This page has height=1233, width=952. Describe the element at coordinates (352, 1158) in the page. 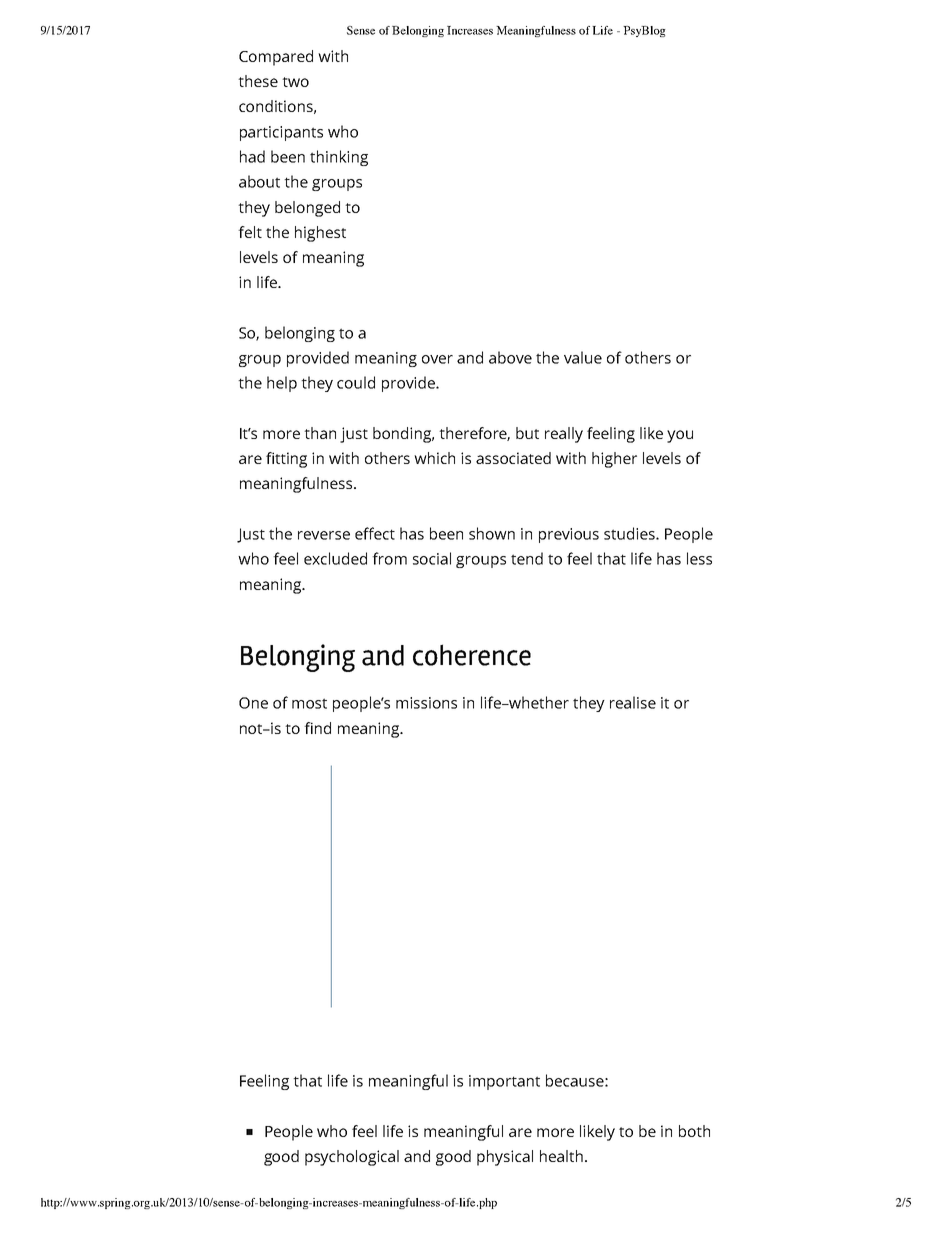

I see `psychological` at that location.
